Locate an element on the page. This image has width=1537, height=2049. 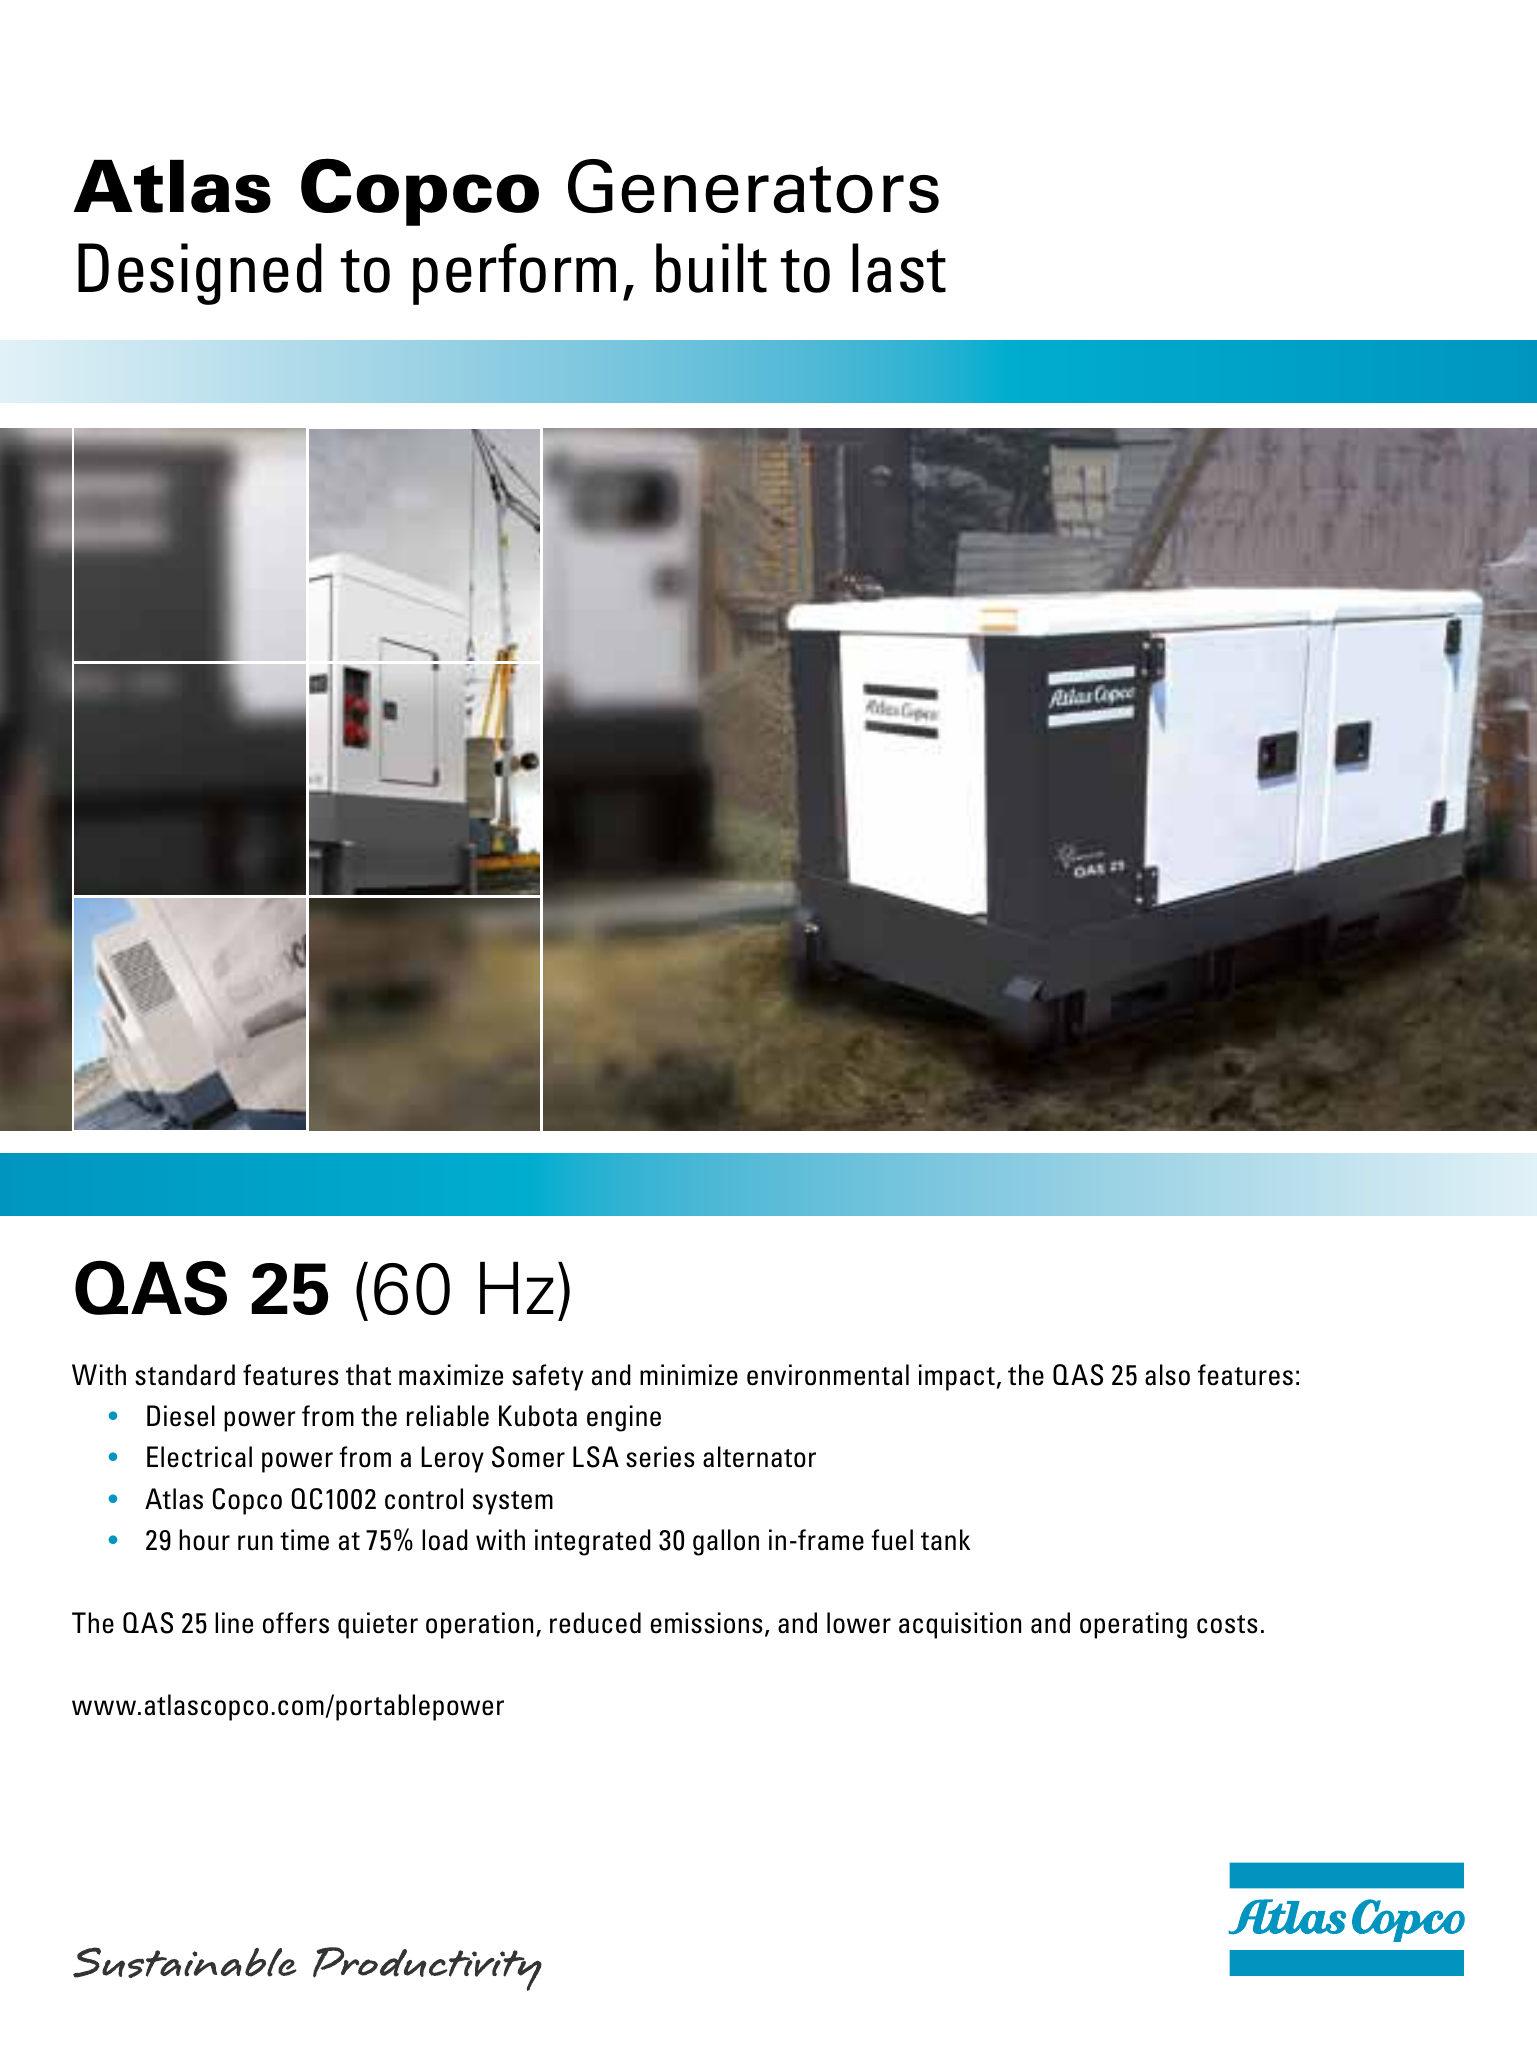
also is located at coordinates (1167, 1375).
